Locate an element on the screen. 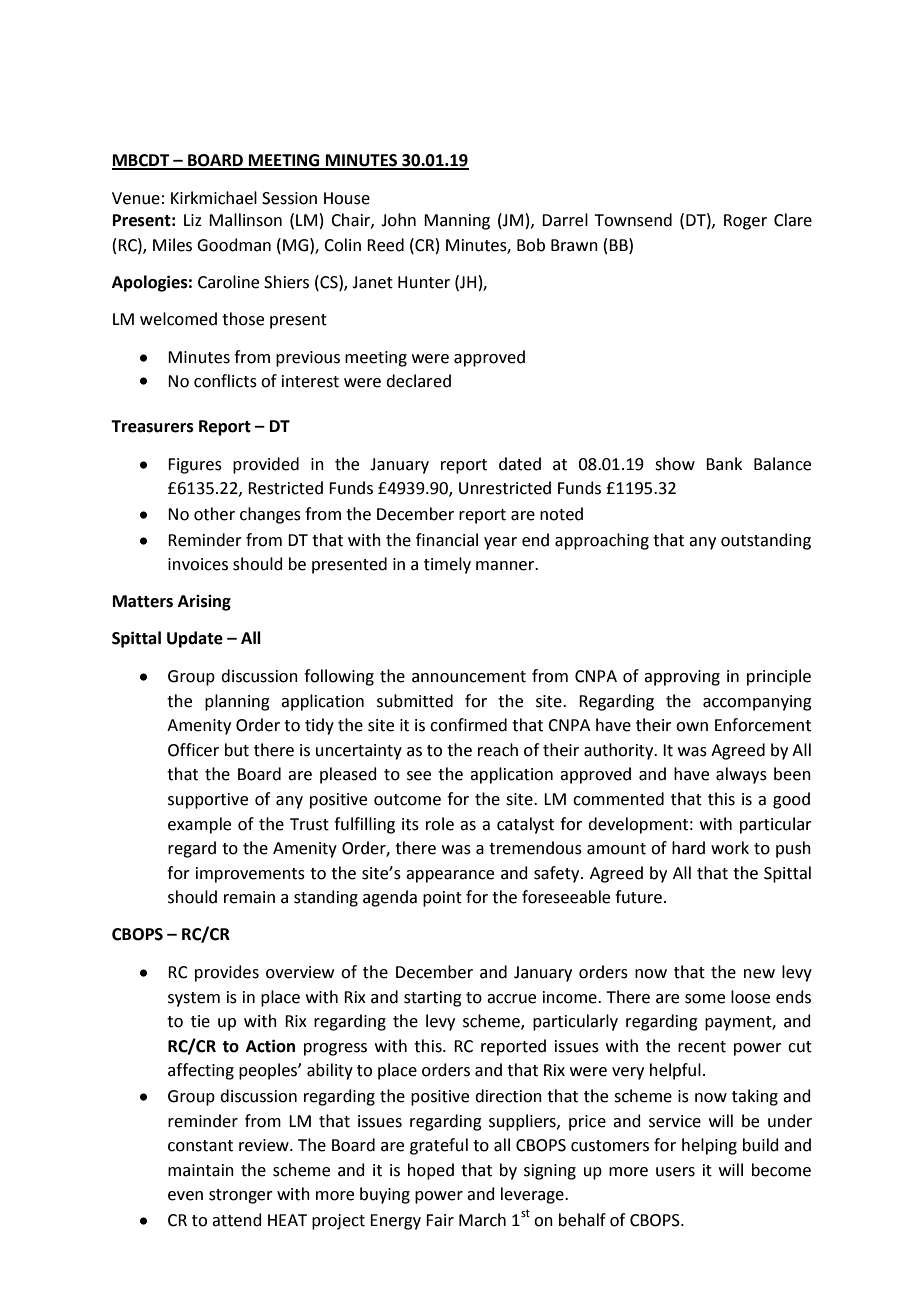  provides is located at coordinates (227, 973).
